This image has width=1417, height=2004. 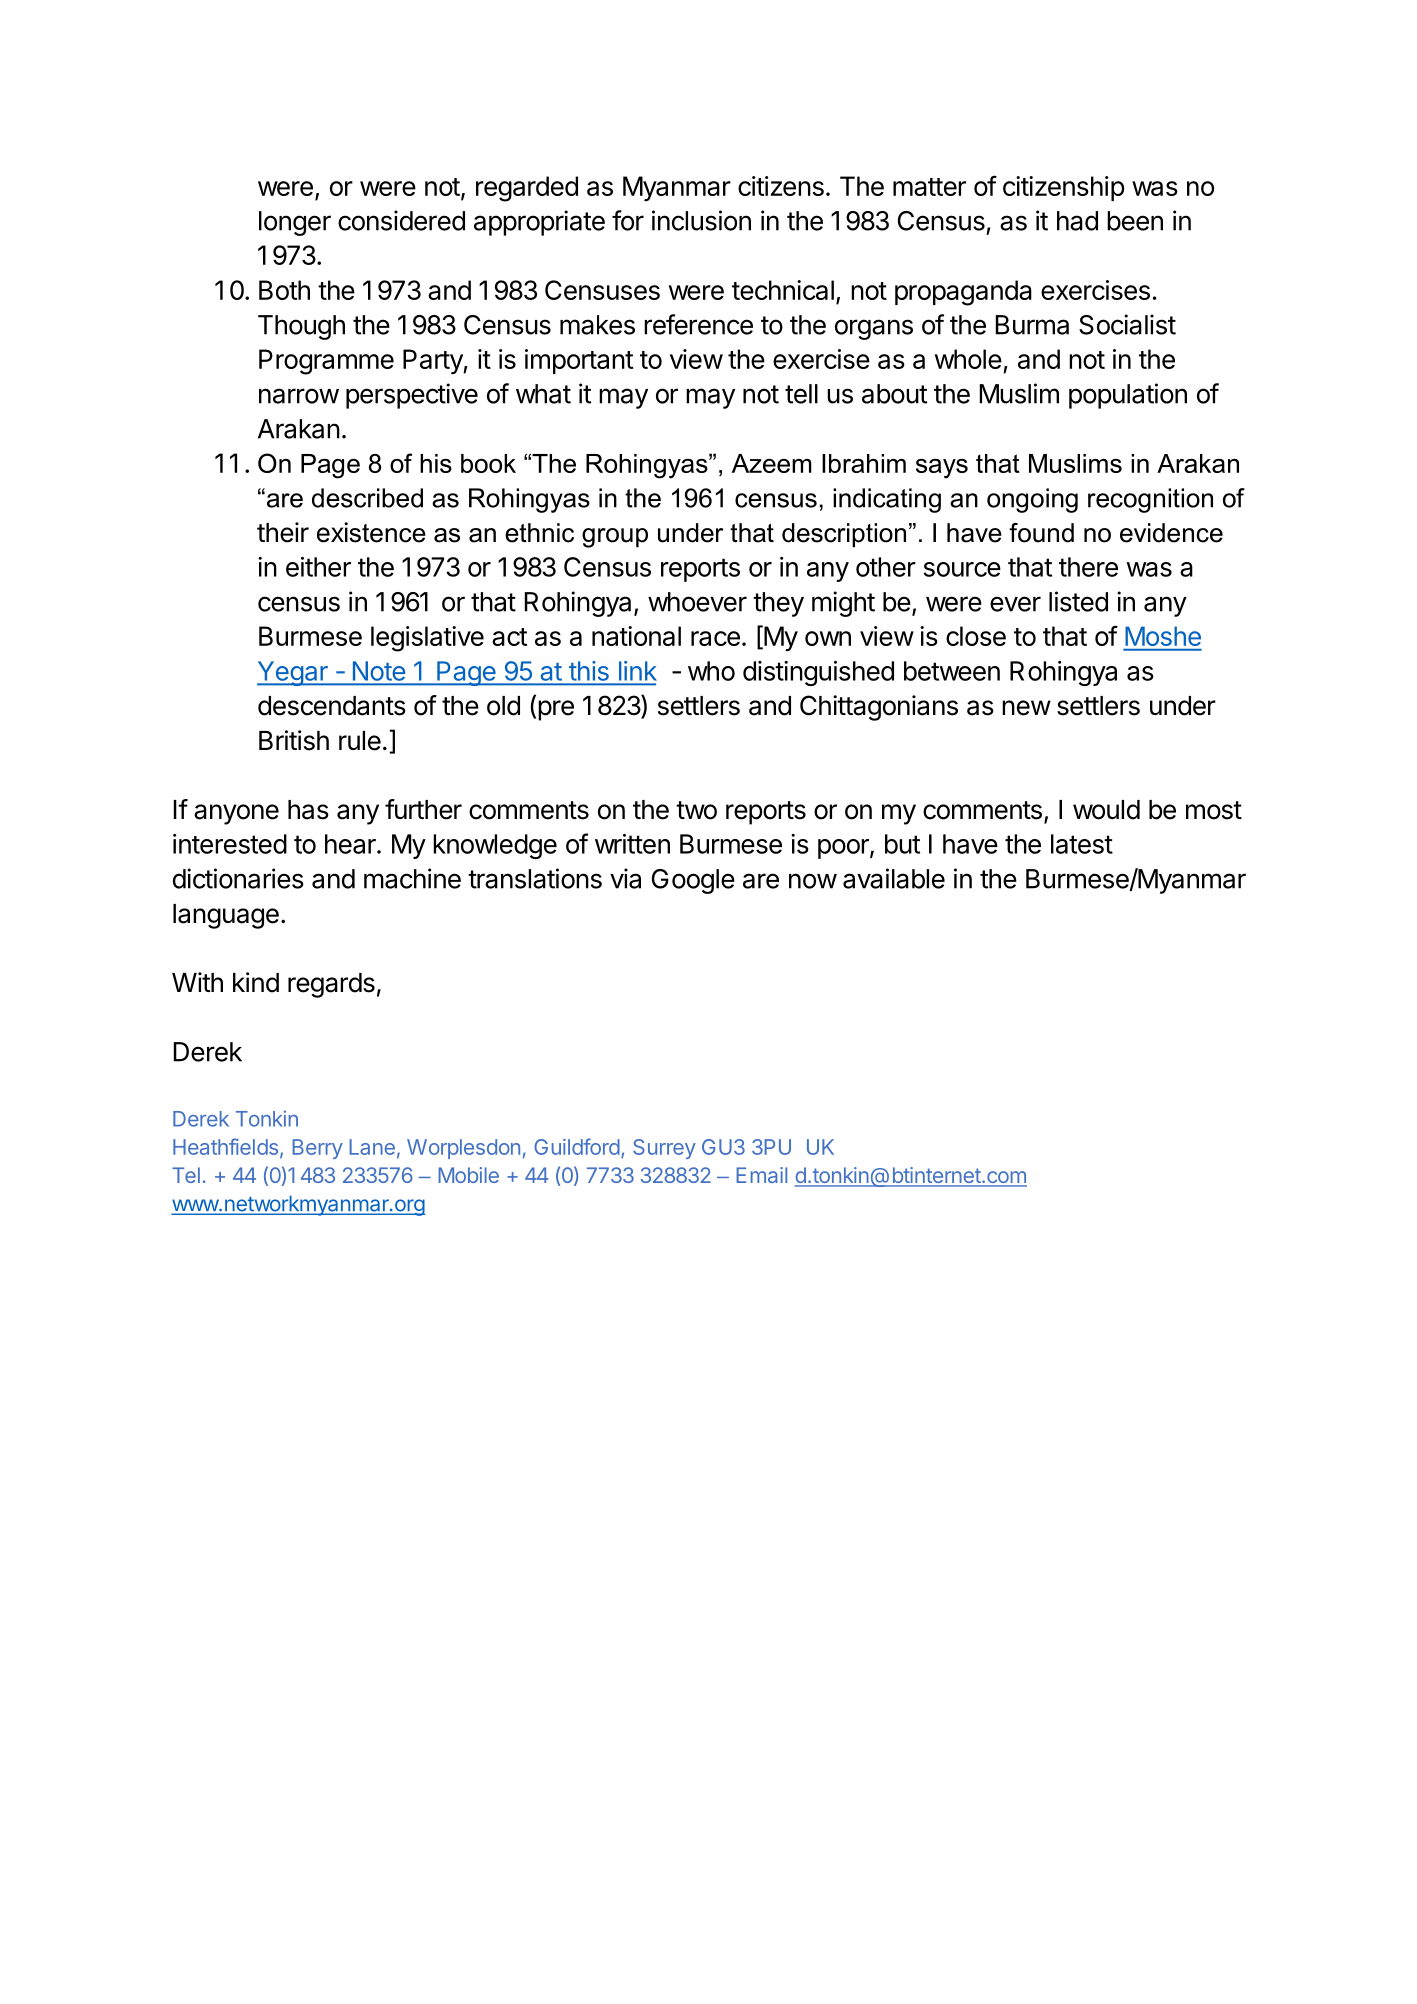 What do you see at coordinates (701, 220) in the image?
I see `inclusion` at bounding box center [701, 220].
